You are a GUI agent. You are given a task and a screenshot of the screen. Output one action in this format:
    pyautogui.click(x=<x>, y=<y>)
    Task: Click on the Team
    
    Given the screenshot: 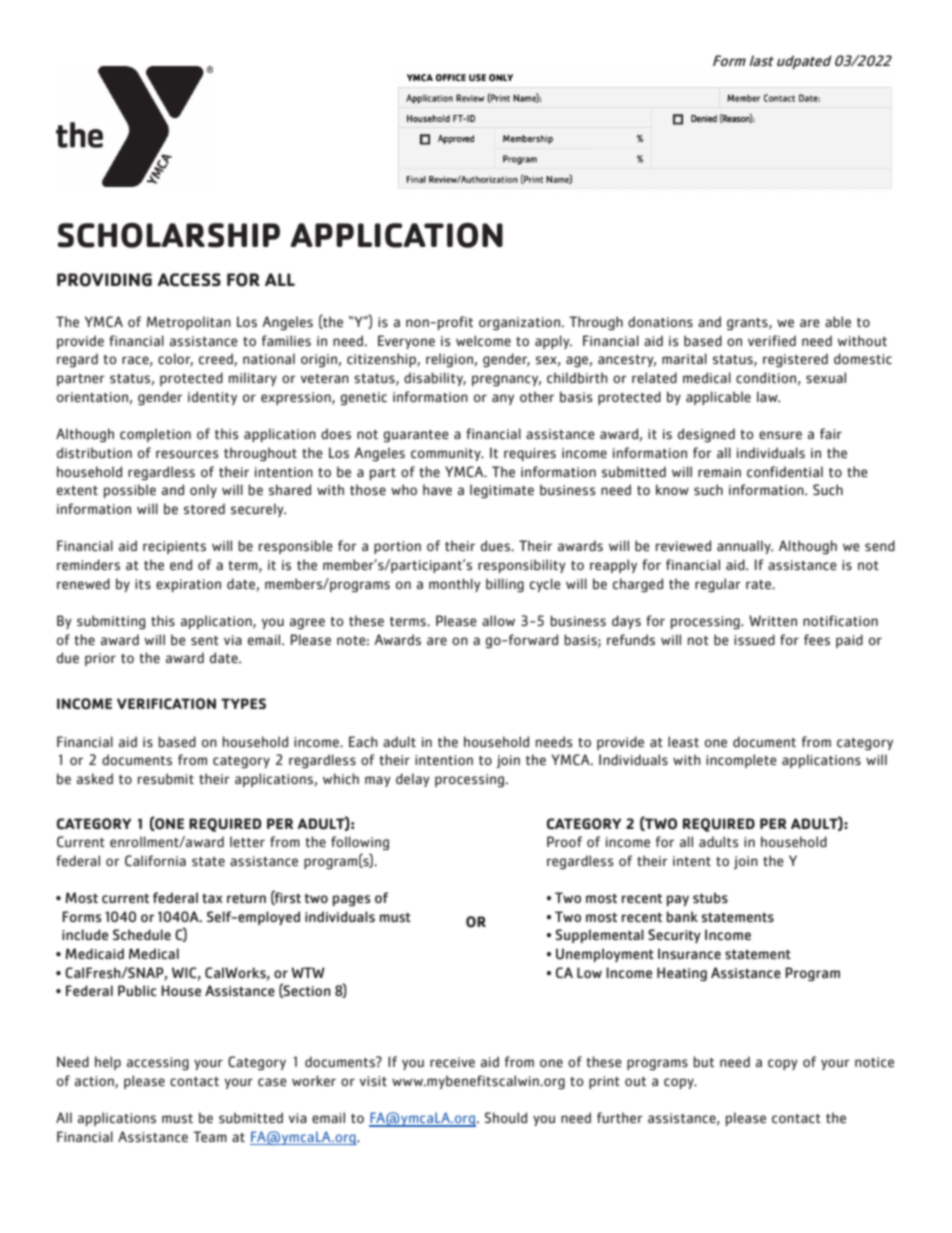 What is the action you would take?
    pyautogui.click(x=210, y=1136)
